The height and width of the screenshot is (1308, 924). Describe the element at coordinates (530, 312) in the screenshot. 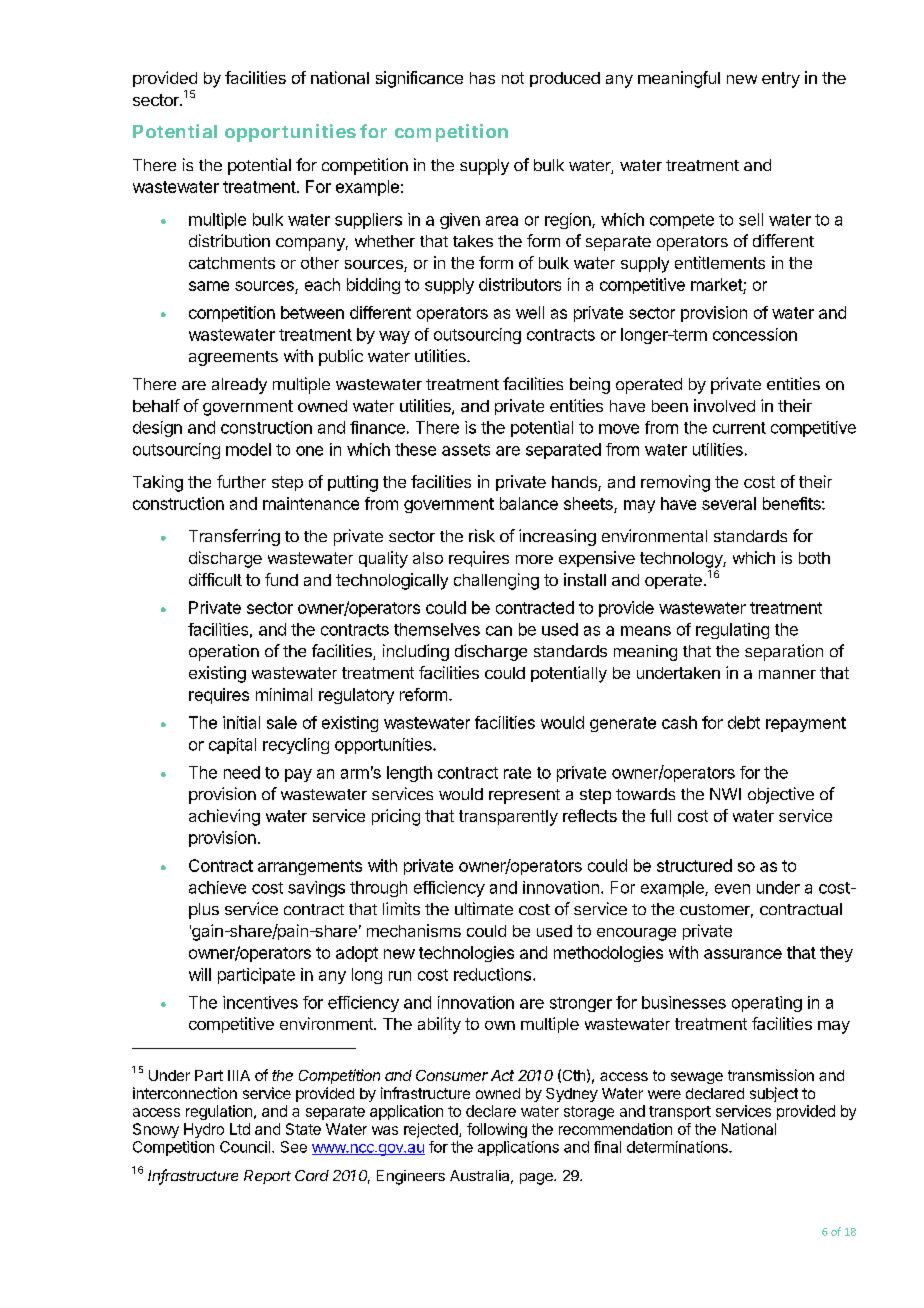

I see `well` at that location.
